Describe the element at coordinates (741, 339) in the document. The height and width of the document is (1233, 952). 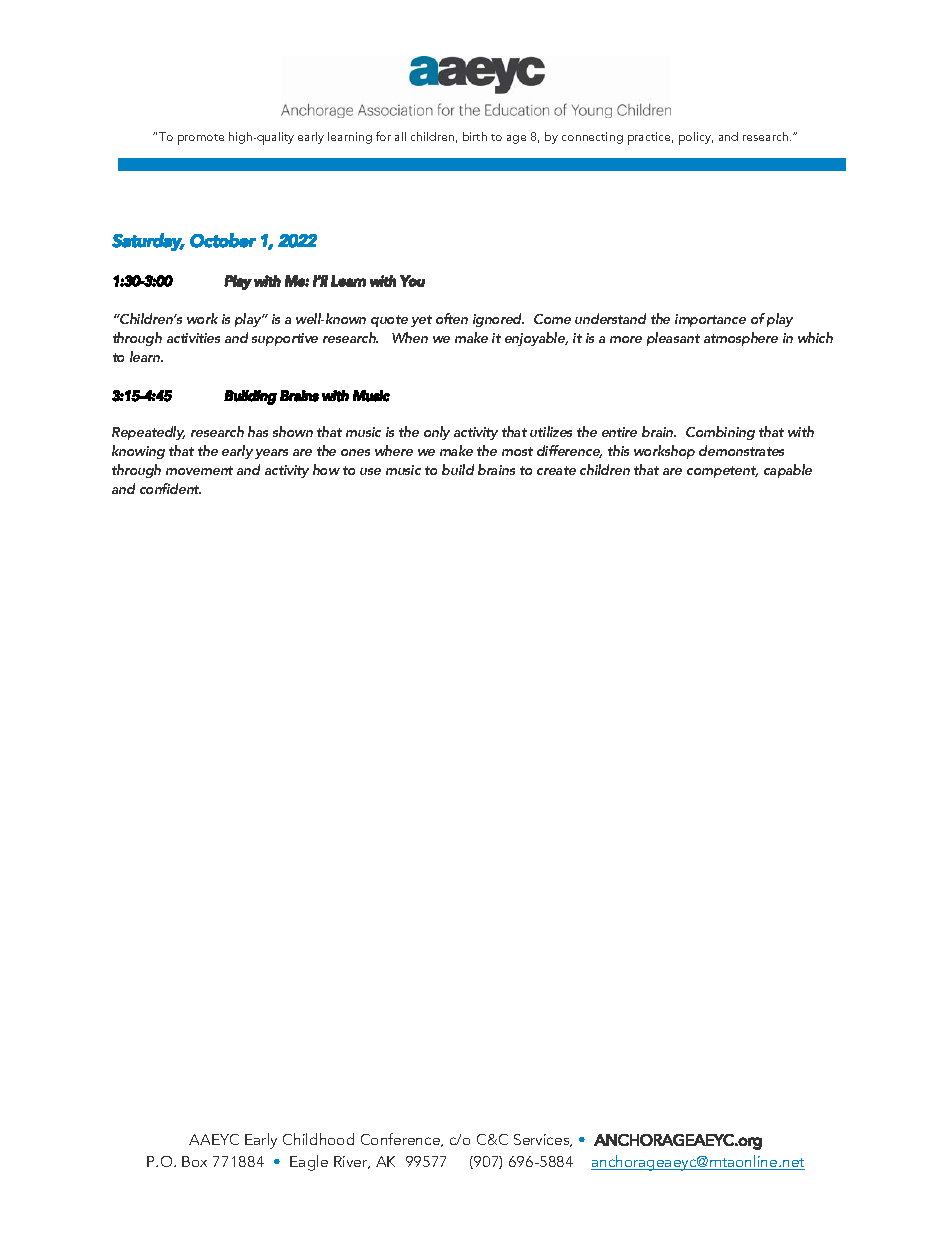
I see `atmosphere` at that location.
